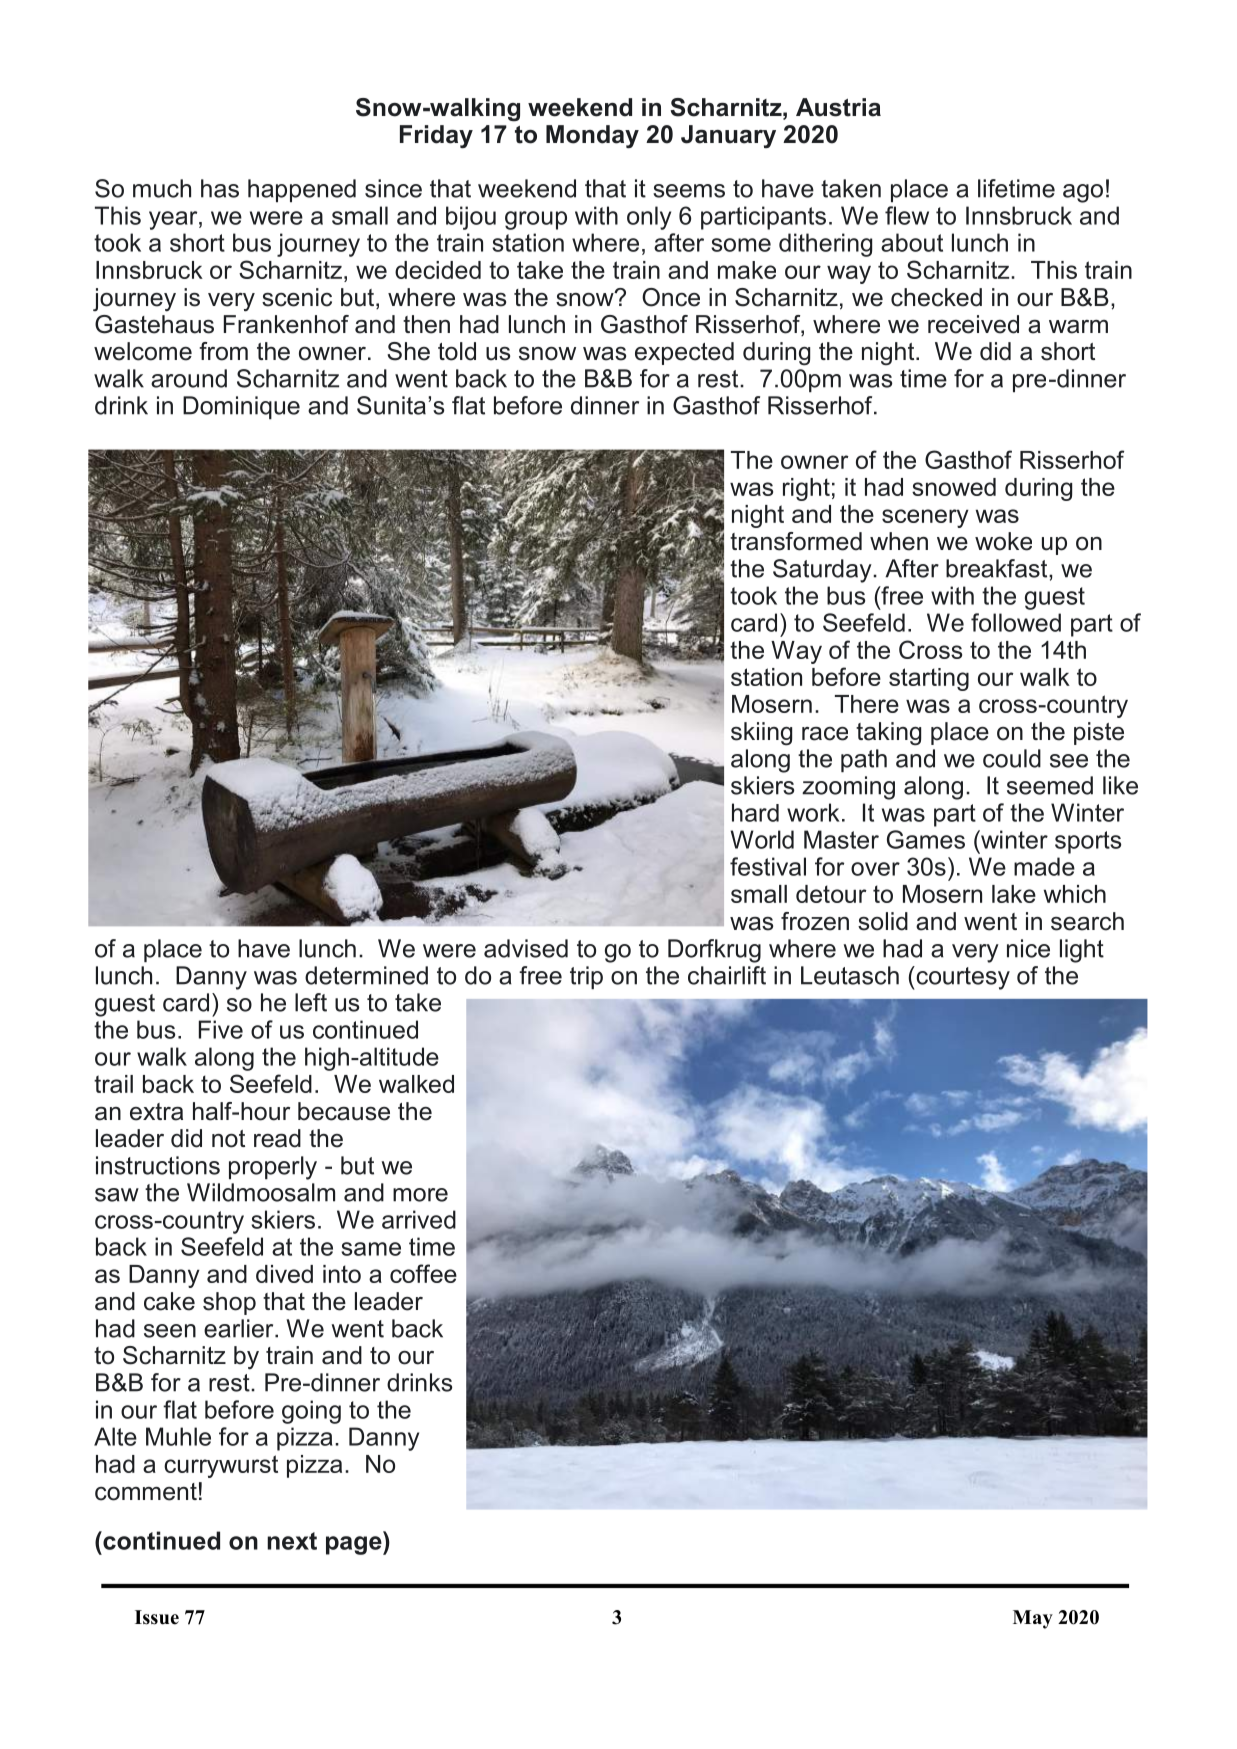 The height and width of the page is (1749, 1237). Describe the element at coordinates (220, 188) in the page. I see `has` at that location.
